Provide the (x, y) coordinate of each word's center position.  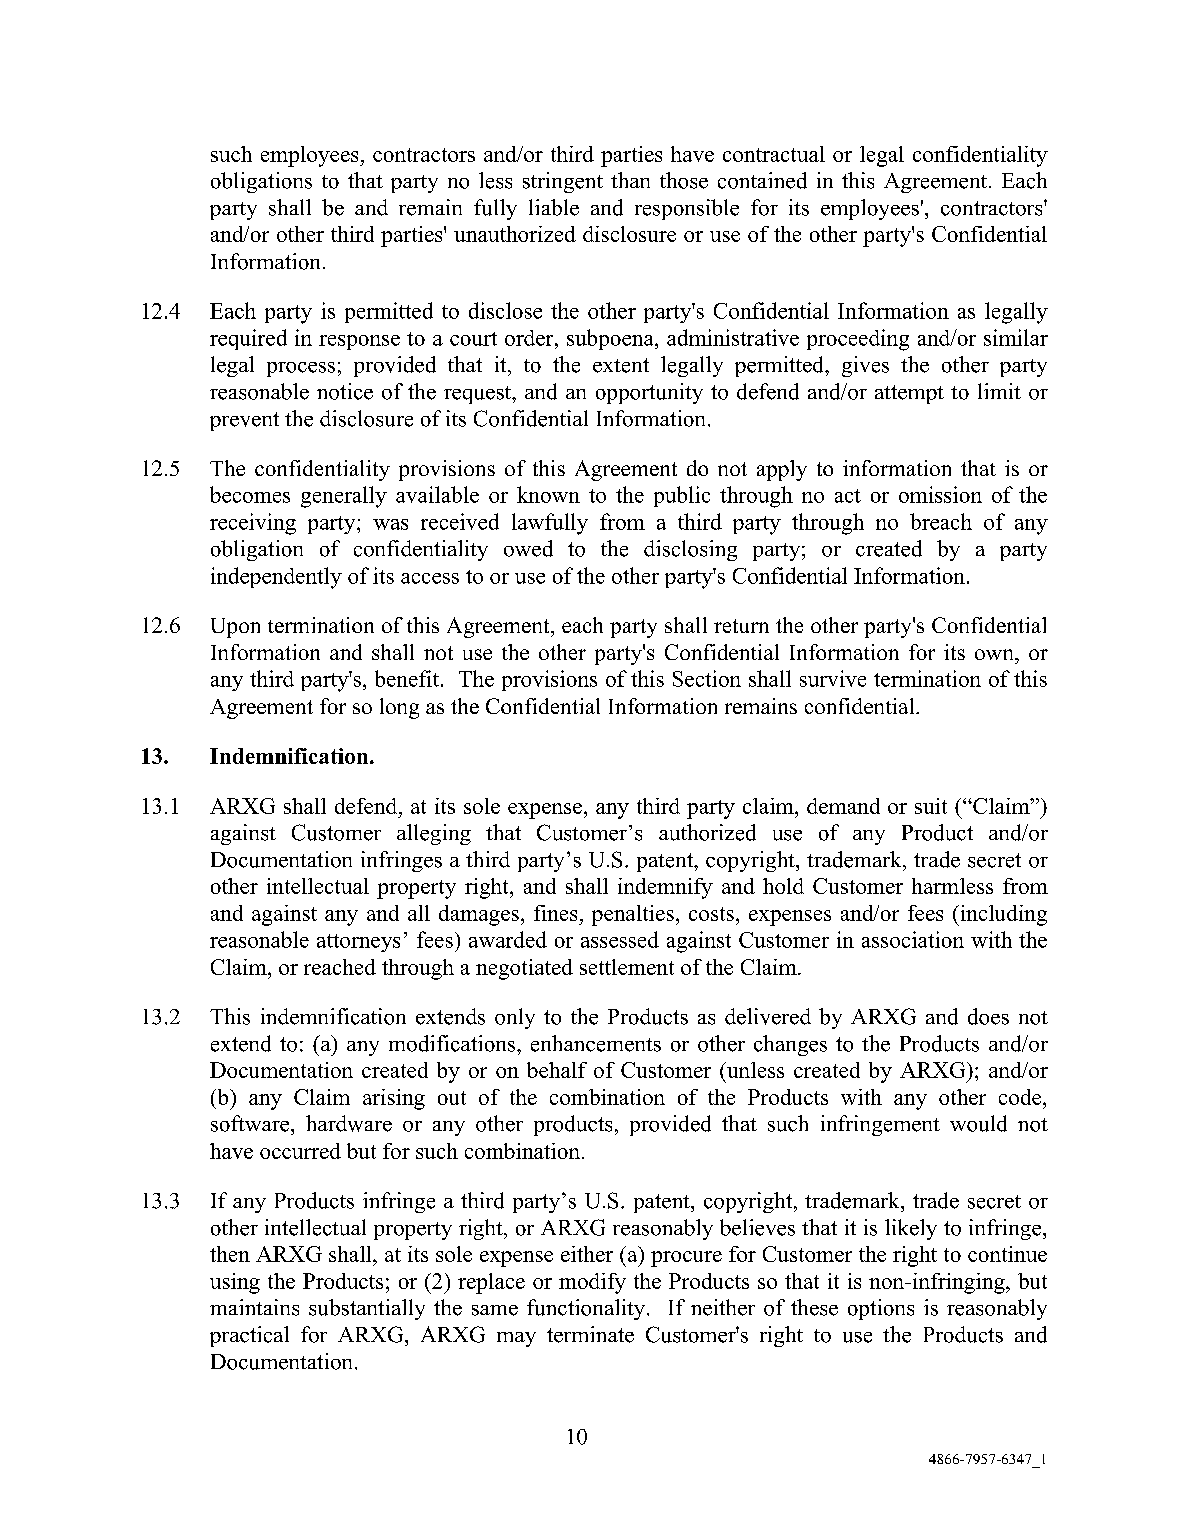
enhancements (596, 1043)
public (682, 496)
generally (344, 497)
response (359, 342)
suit (931, 806)
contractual (774, 154)
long (399, 708)
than (630, 180)
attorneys (358, 943)
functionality (587, 1309)
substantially (367, 1309)
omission (940, 494)
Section (707, 678)
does (988, 1016)
